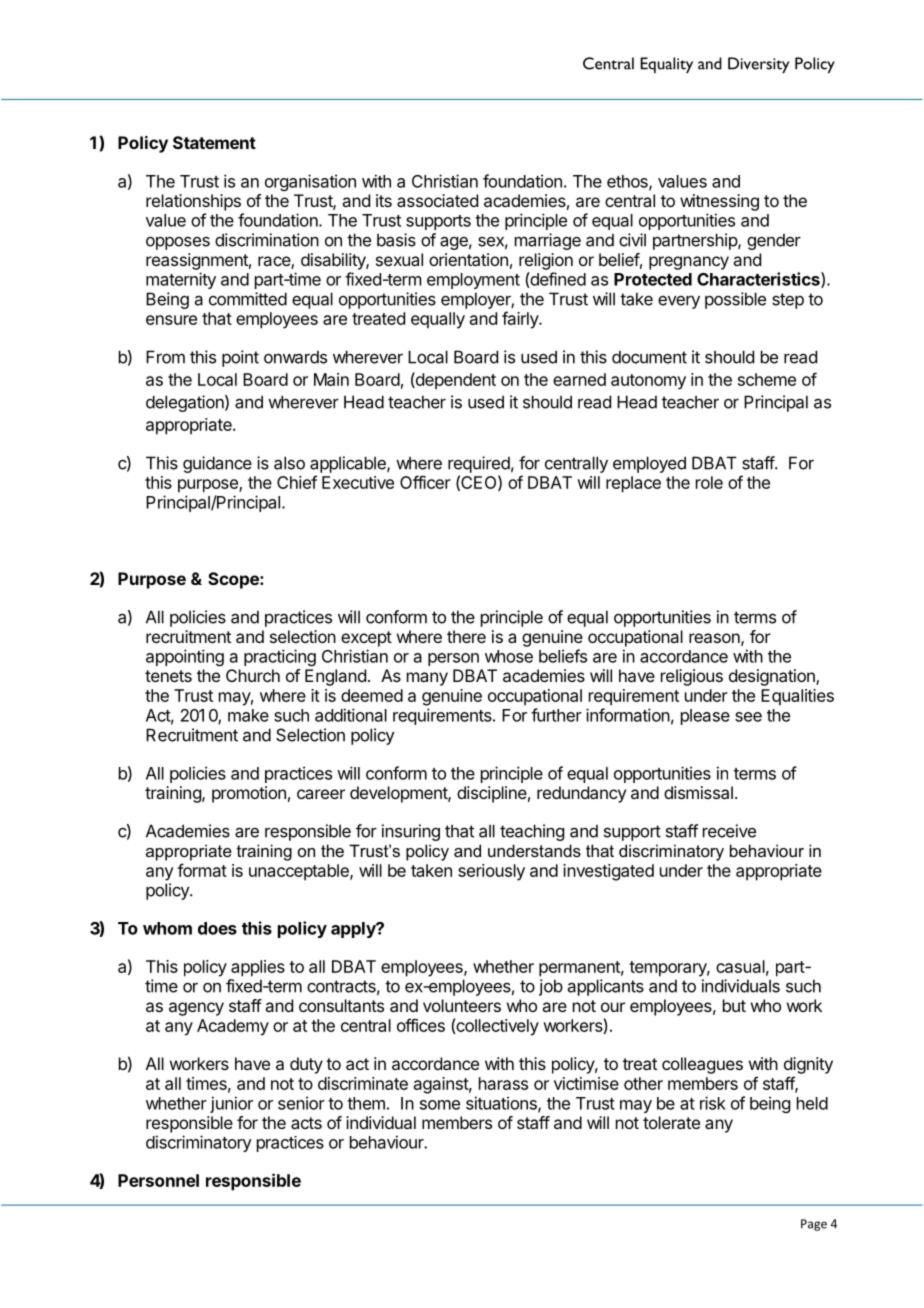 This screenshot has height=1308, width=924. Describe the element at coordinates (758, 65) in the screenshot. I see `Diversity` at that location.
